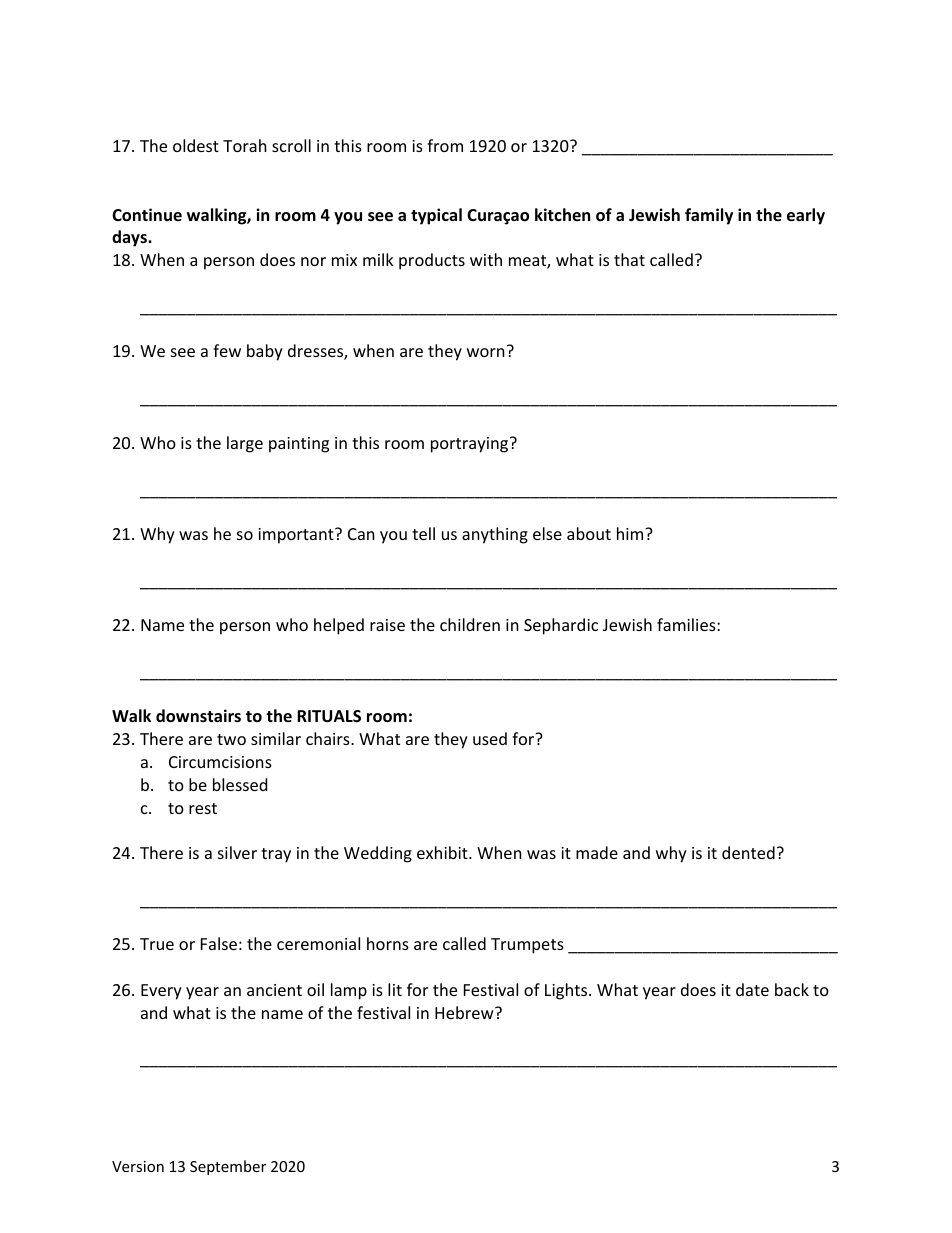 This screenshot has width=952, height=1233. Describe the element at coordinates (709, 216) in the screenshot. I see `family` at that location.
